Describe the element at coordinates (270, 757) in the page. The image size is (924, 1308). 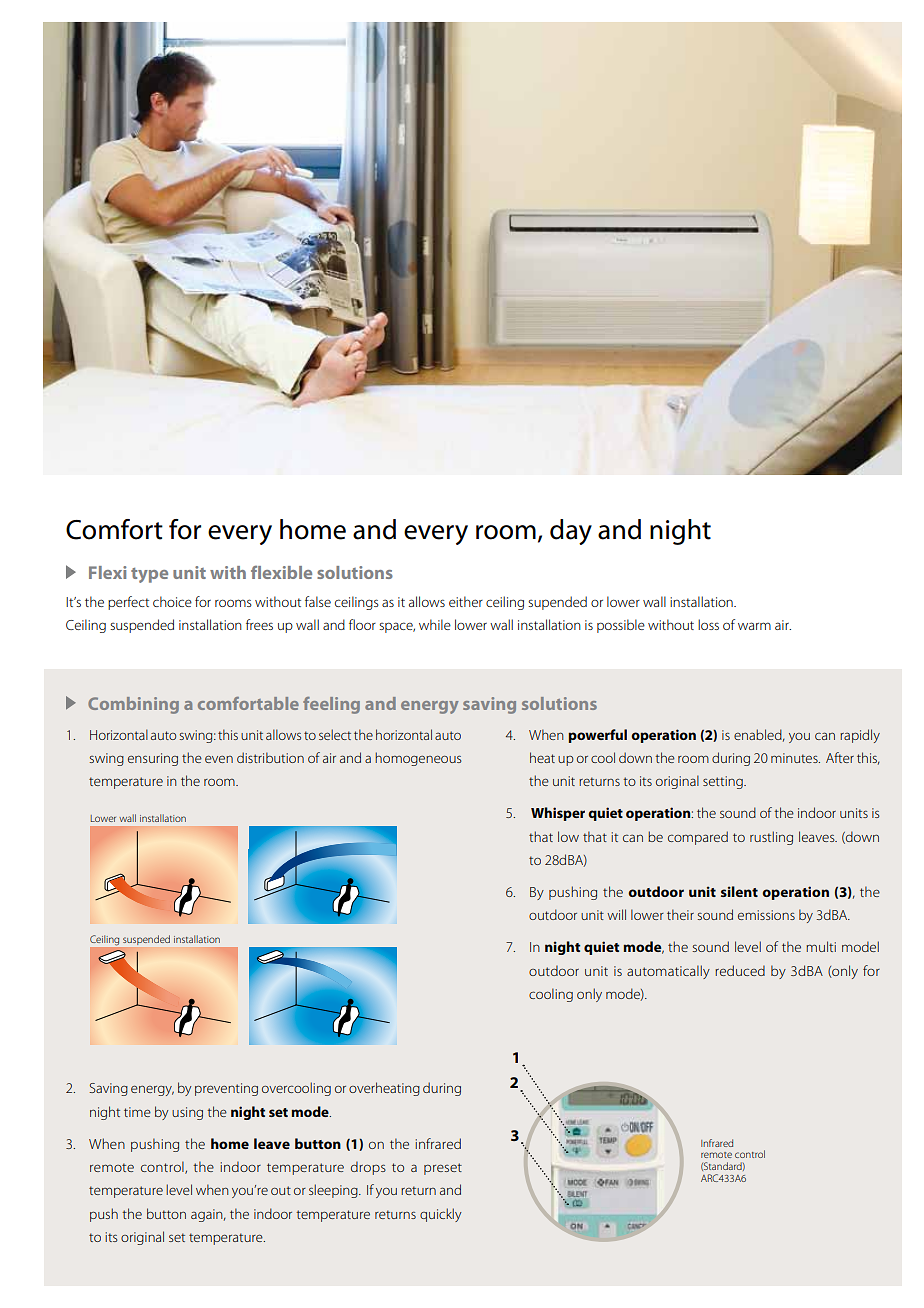
I see `distribution` at that location.
